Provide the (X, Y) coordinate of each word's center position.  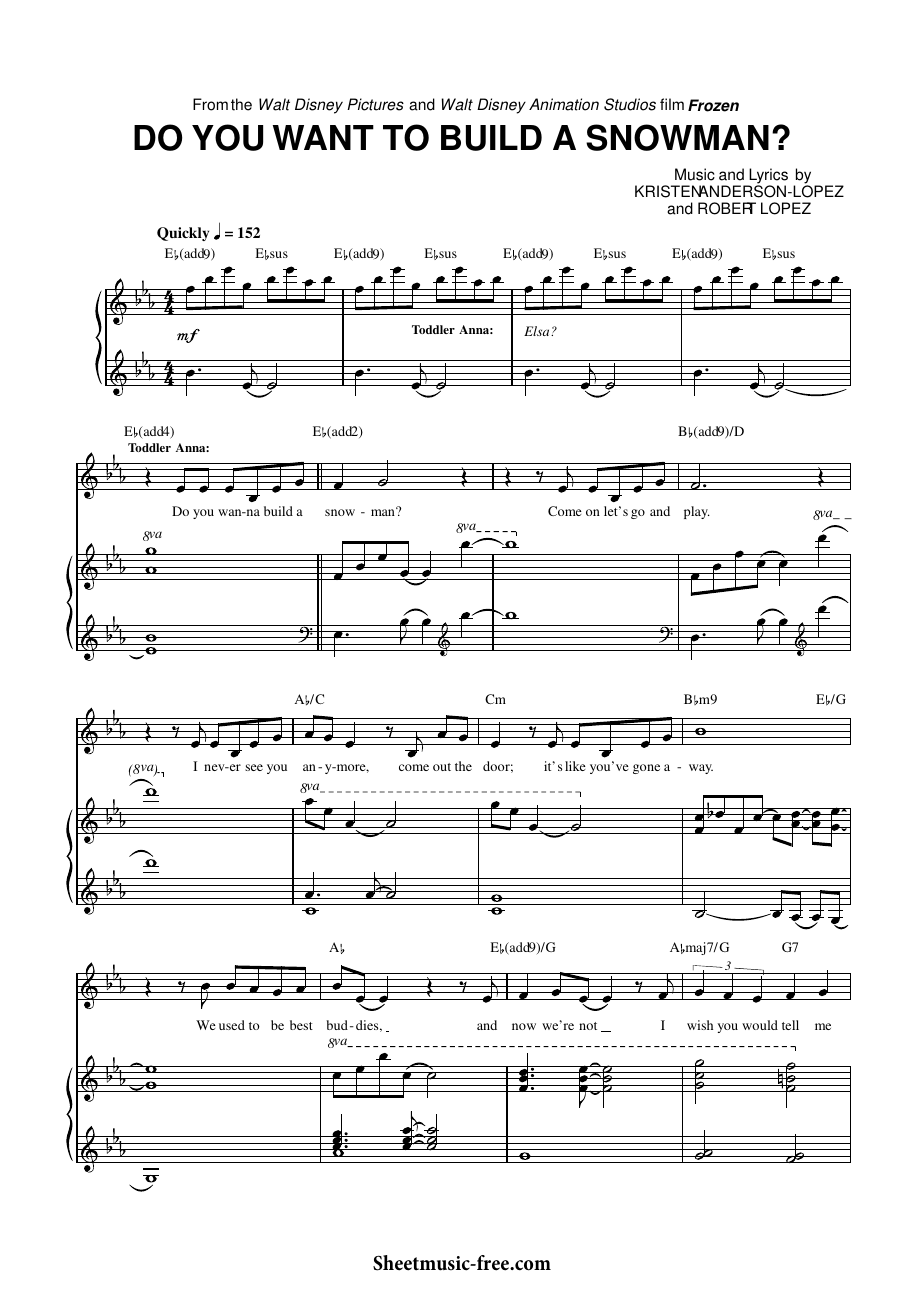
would (760, 1025)
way (701, 769)
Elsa (538, 331)
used (232, 1025)
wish (700, 1025)
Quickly (183, 234)
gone (646, 769)
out (442, 767)
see (254, 767)
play (697, 512)
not (588, 1026)
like (575, 766)
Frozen (713, 105)
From (210, 104)
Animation (564, 104)
